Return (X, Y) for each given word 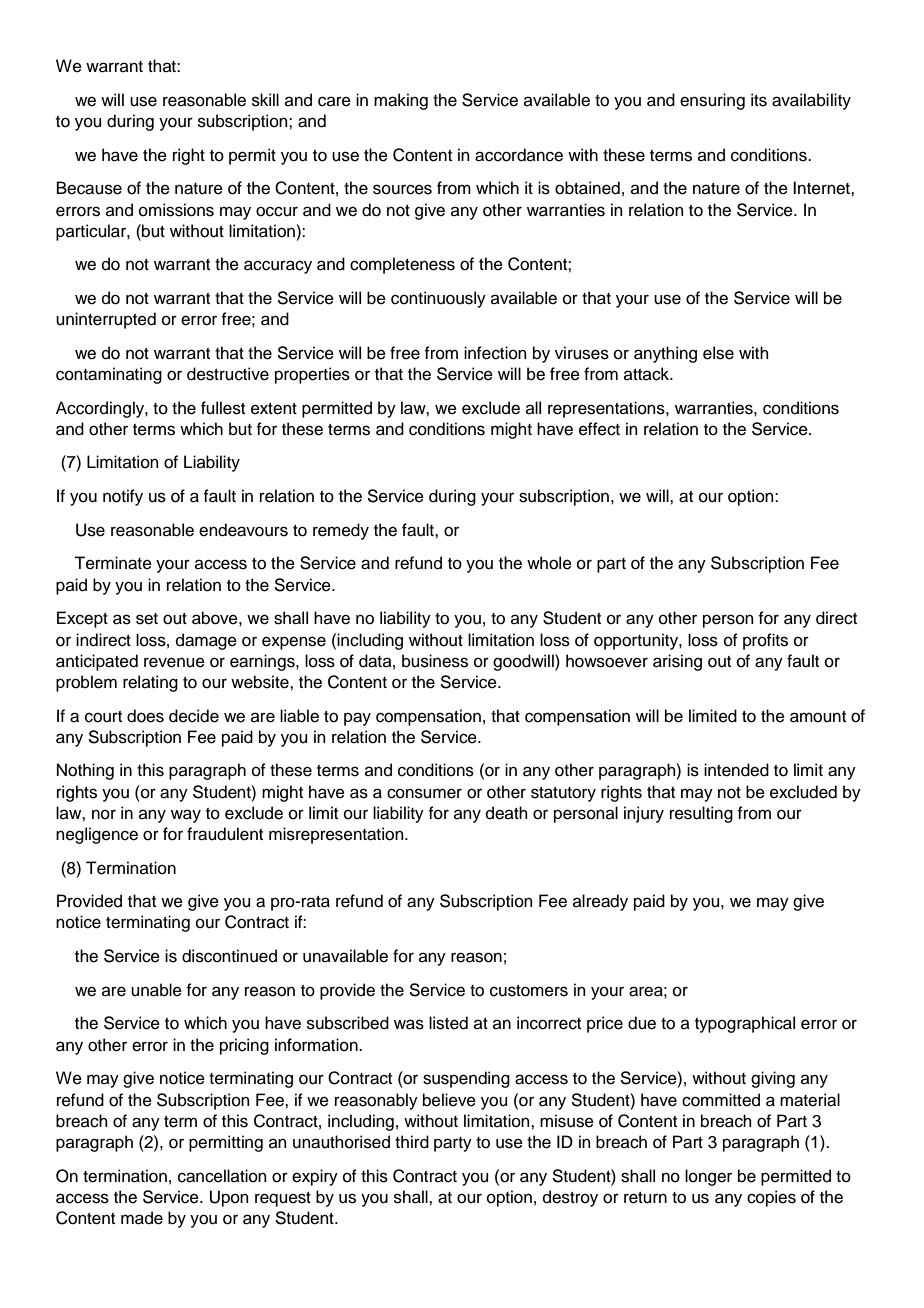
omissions (176, 210)
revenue (174, 662)
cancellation (222, 1176)
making (401, 101)
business (435, 661)
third (412, 1142)
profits (765, 641)
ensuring (712, 101)
